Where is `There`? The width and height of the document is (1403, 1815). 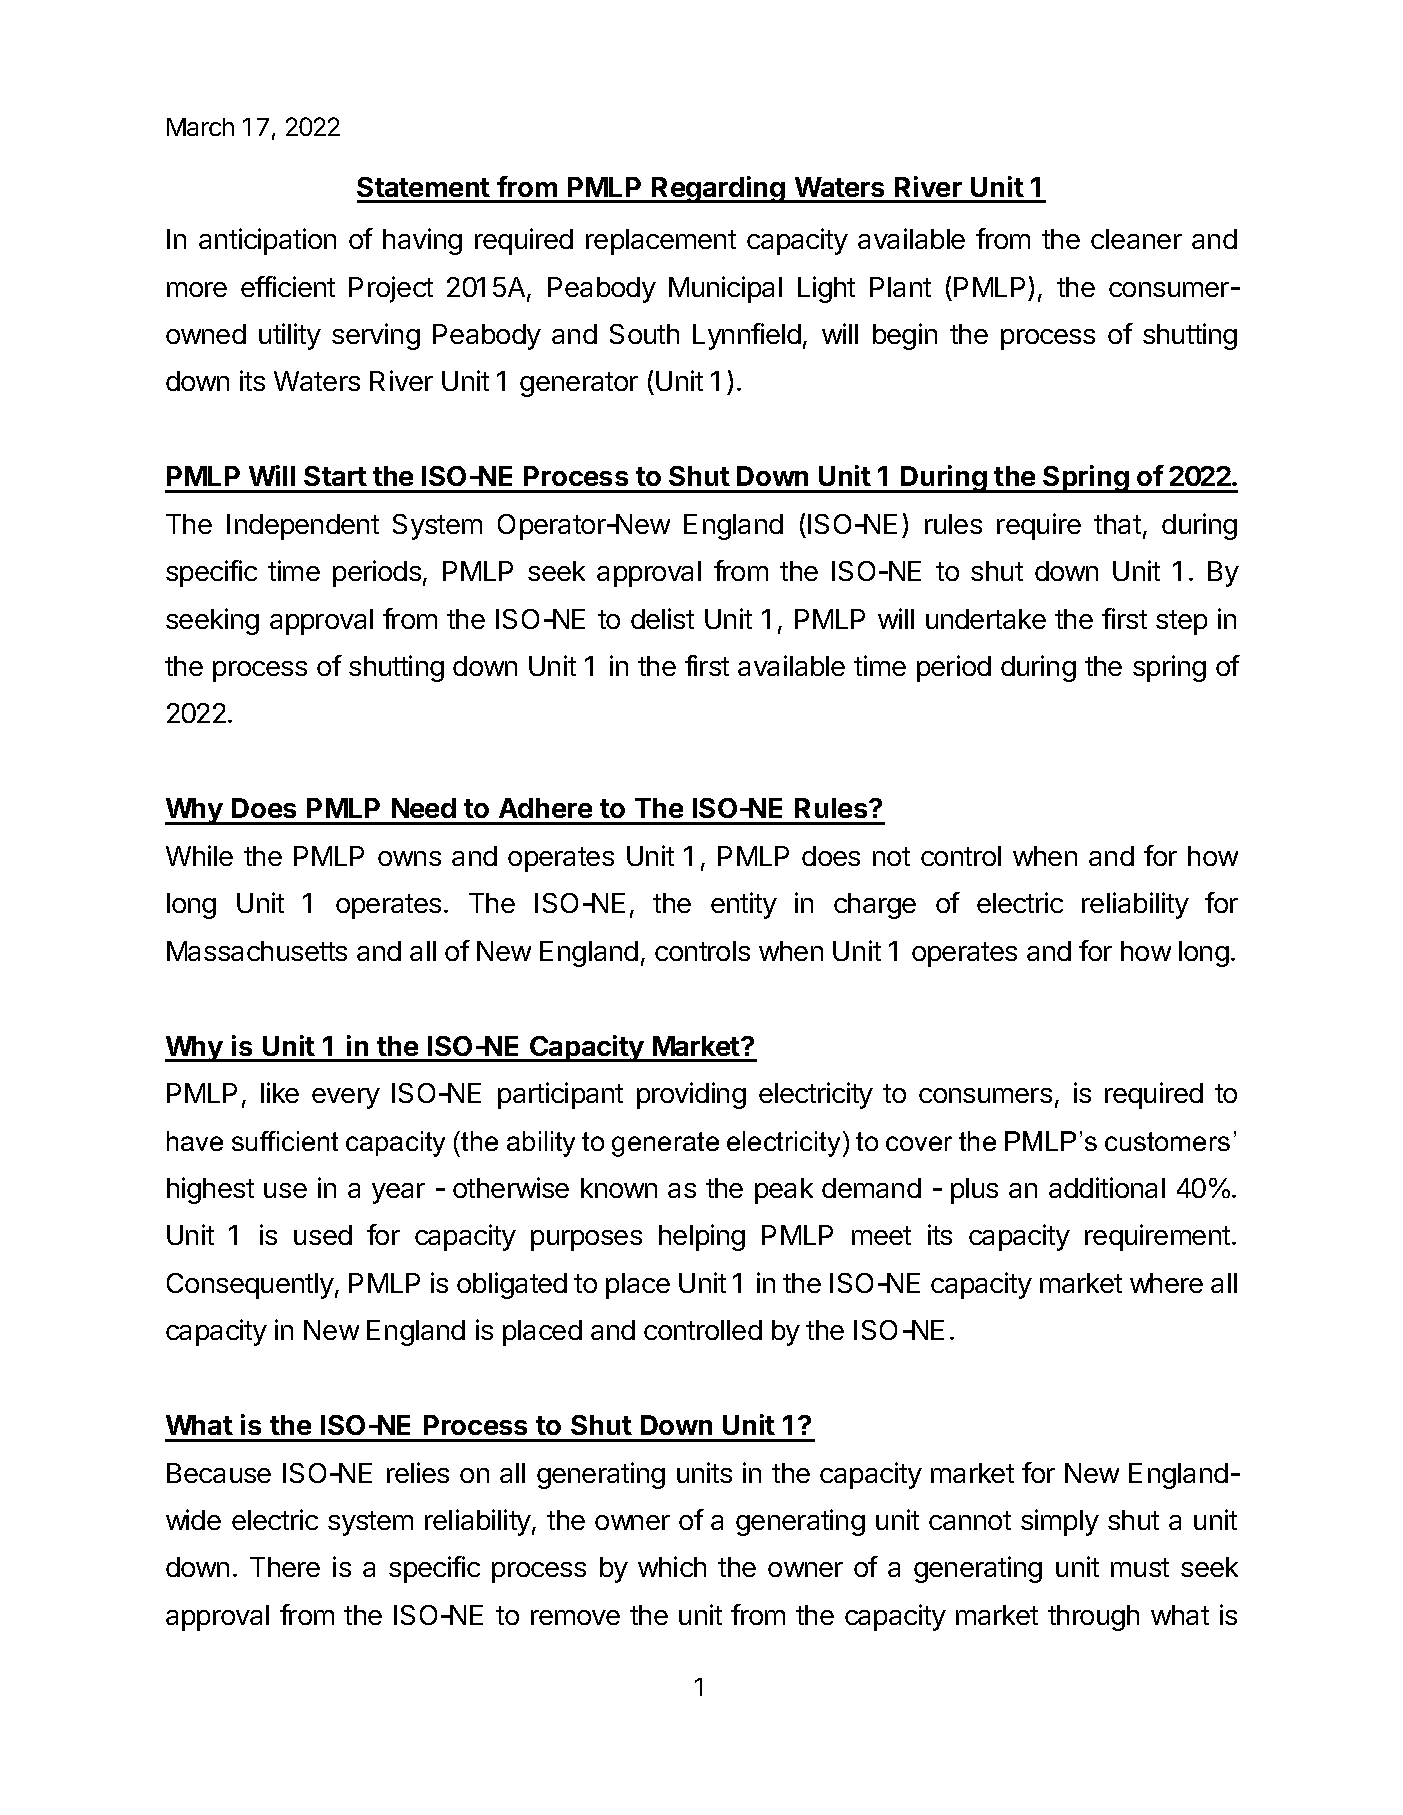
There is located at coordinates (285, 1567).
